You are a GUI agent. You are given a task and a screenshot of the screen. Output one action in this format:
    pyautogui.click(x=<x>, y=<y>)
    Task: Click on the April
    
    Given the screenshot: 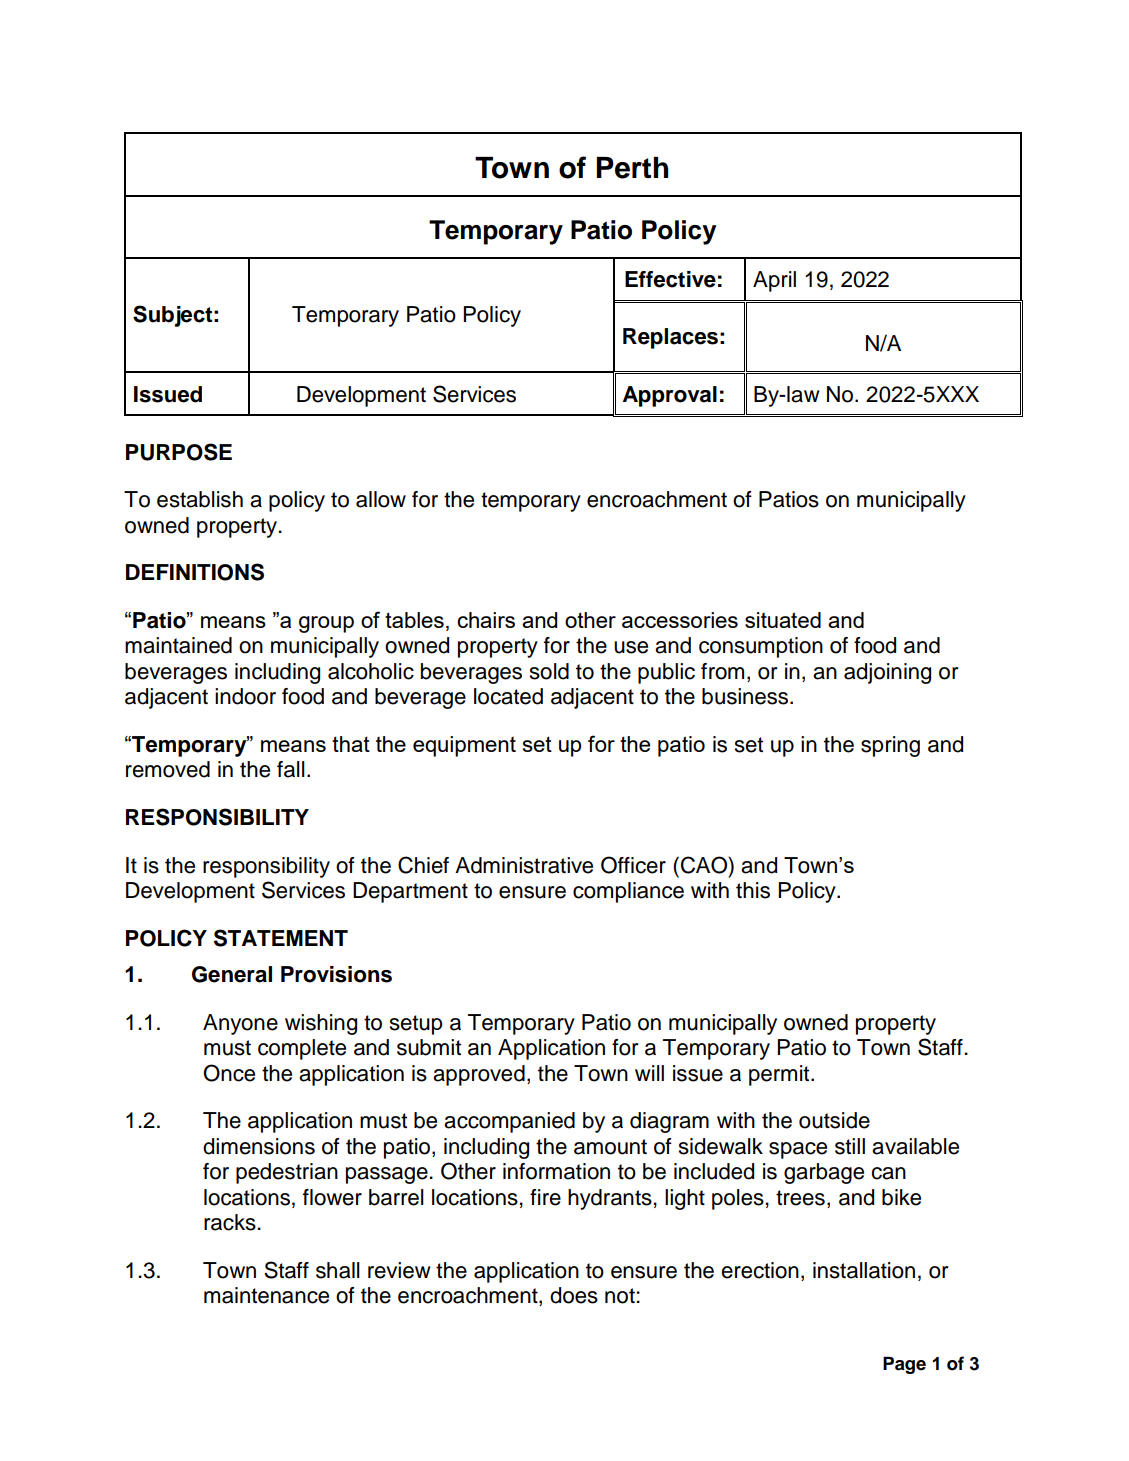 What is the action you would take?
    pyautogui.click(x=774, y=281)
